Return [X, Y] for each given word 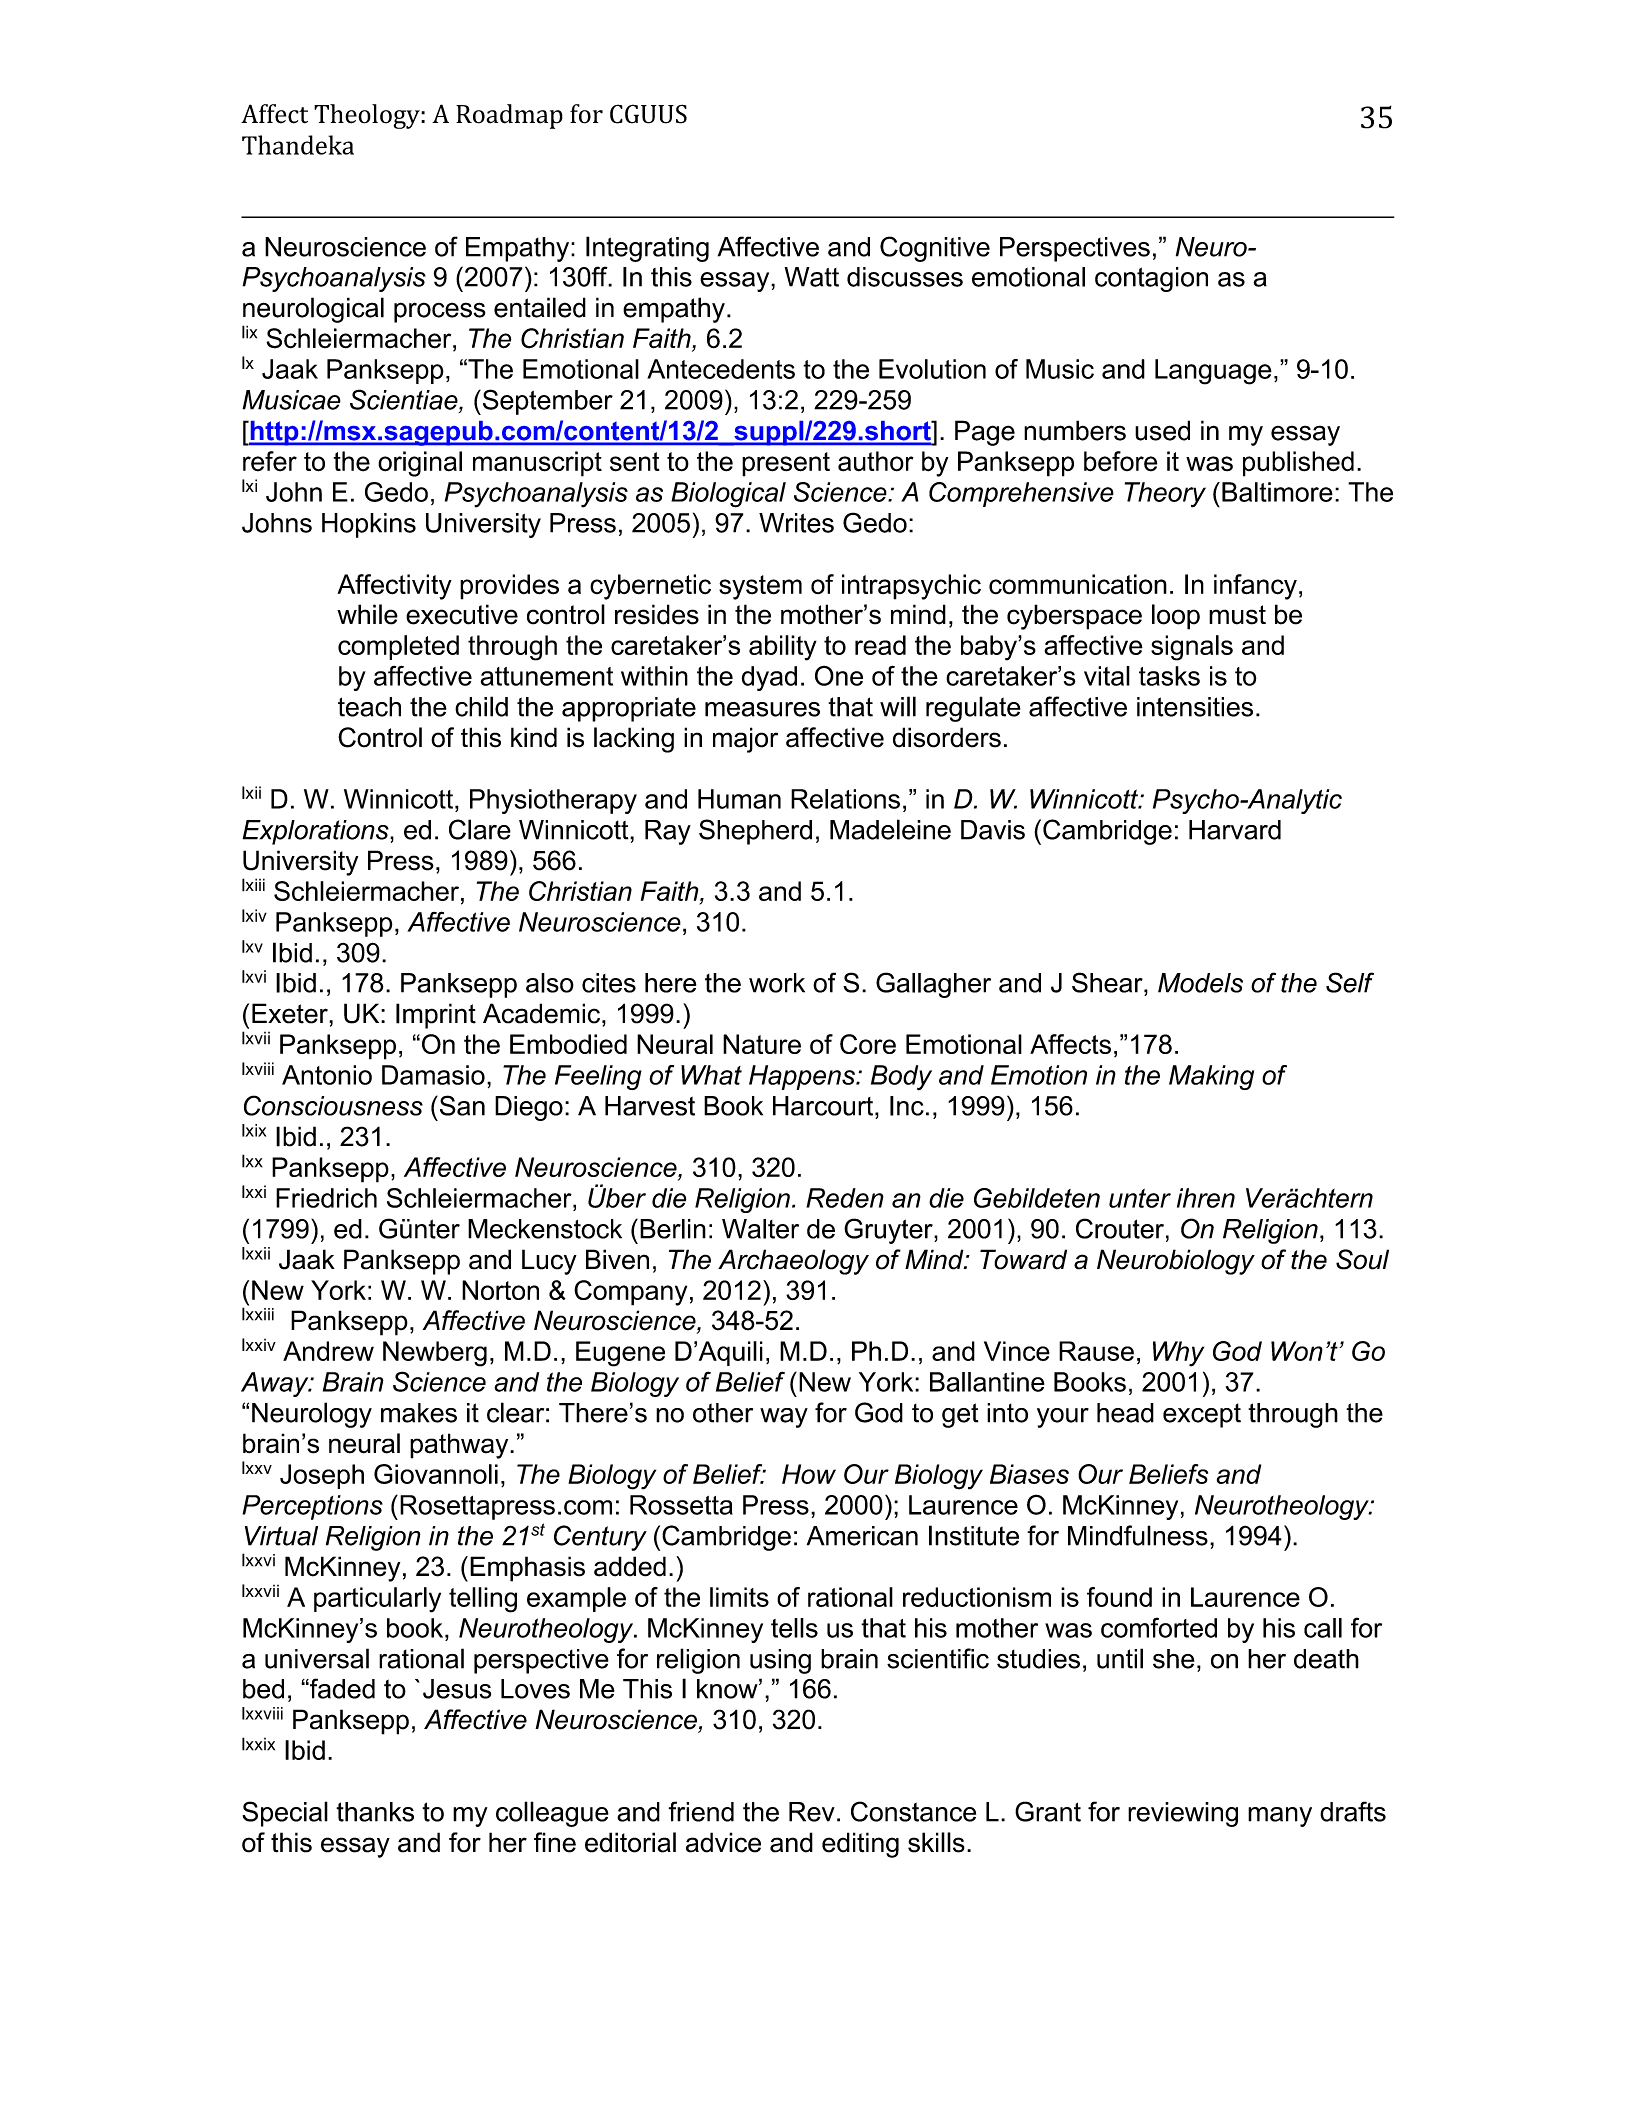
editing [860, 1845]
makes [419, 1413]
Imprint [436, 1016]
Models [1200, 983]
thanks [375, 1812]
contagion [1151, 279]
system [760, 587]
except [1202, 1415]
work [777, 983]
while [367, 614]
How [809, 1474]
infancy [1255, 587]
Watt [811, 277]
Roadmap [509, 116]
